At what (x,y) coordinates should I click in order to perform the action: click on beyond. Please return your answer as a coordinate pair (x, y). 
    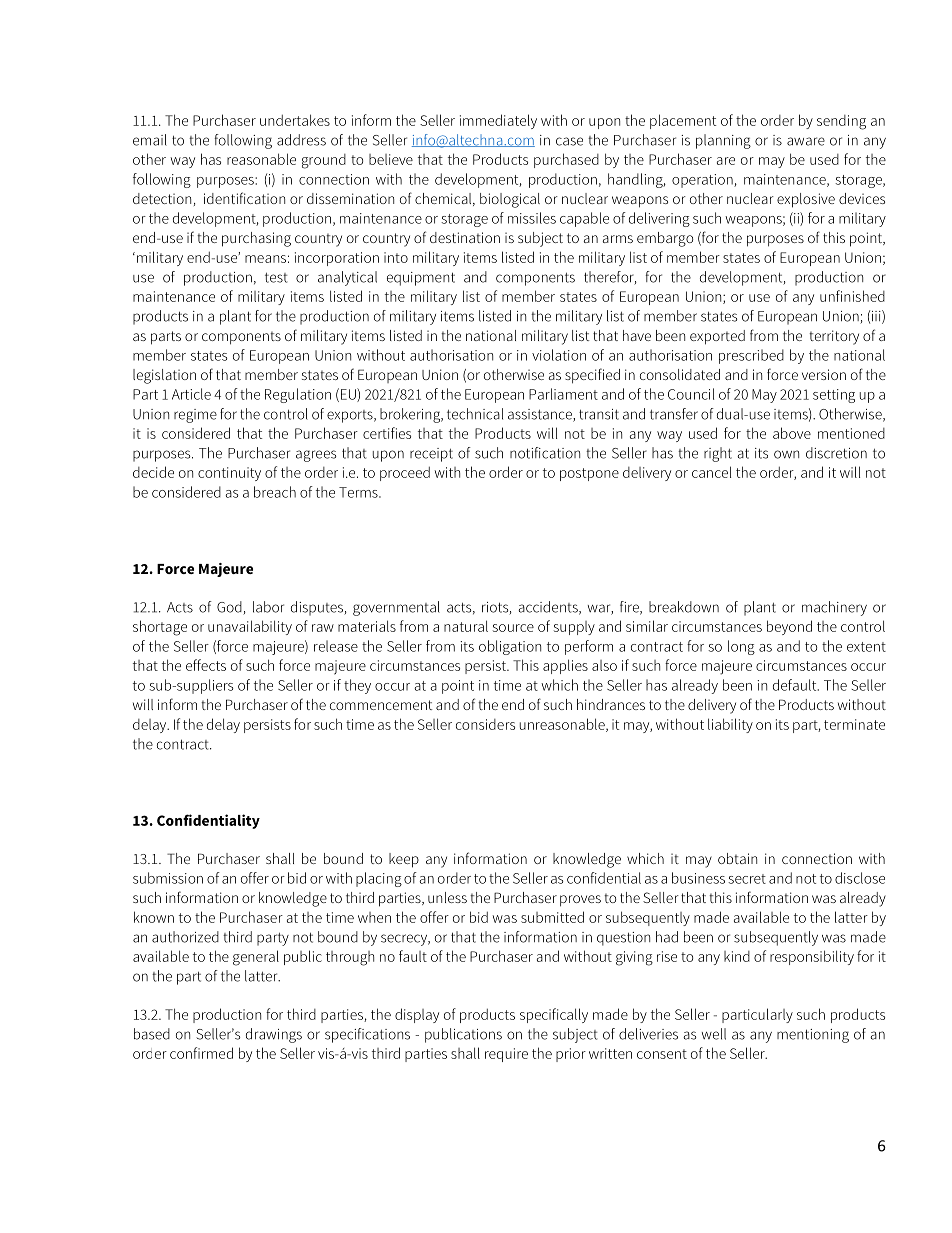
    Looking at the image, I should click on (789, 627).
